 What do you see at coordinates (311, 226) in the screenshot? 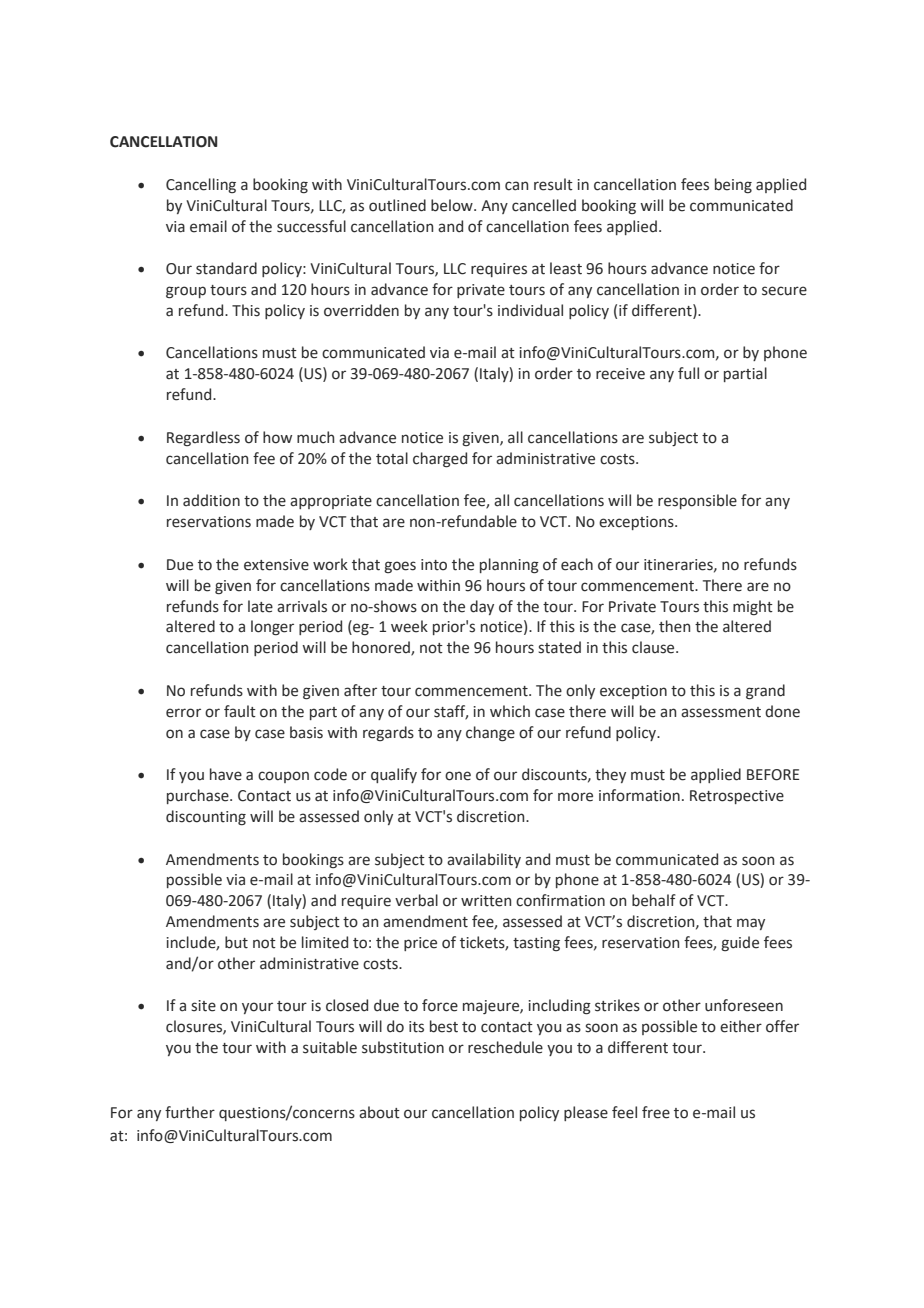
I see `successful` at bounding box center [311, 226].
